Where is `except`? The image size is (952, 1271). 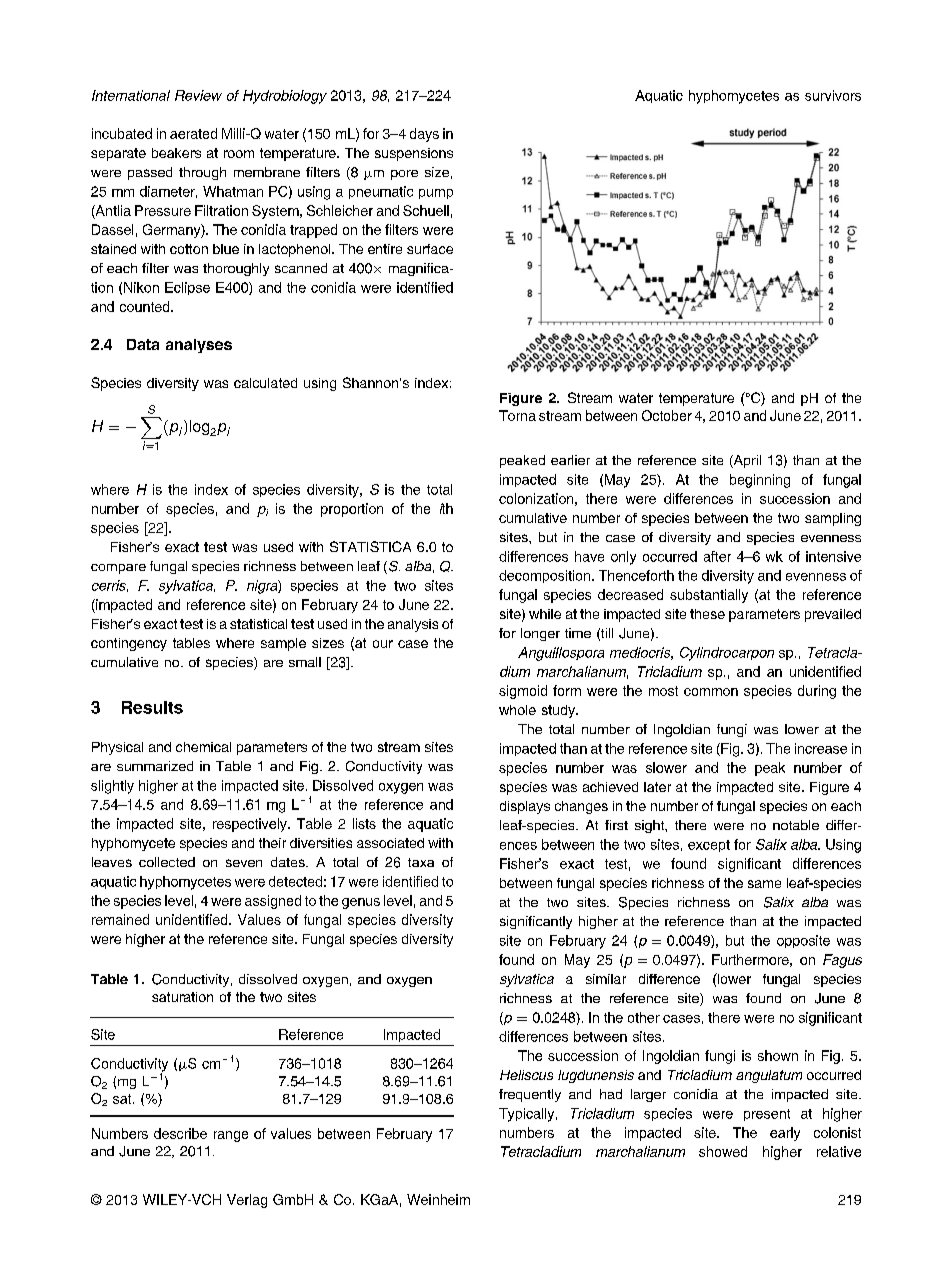 except is located at coordinates (709, 846).
